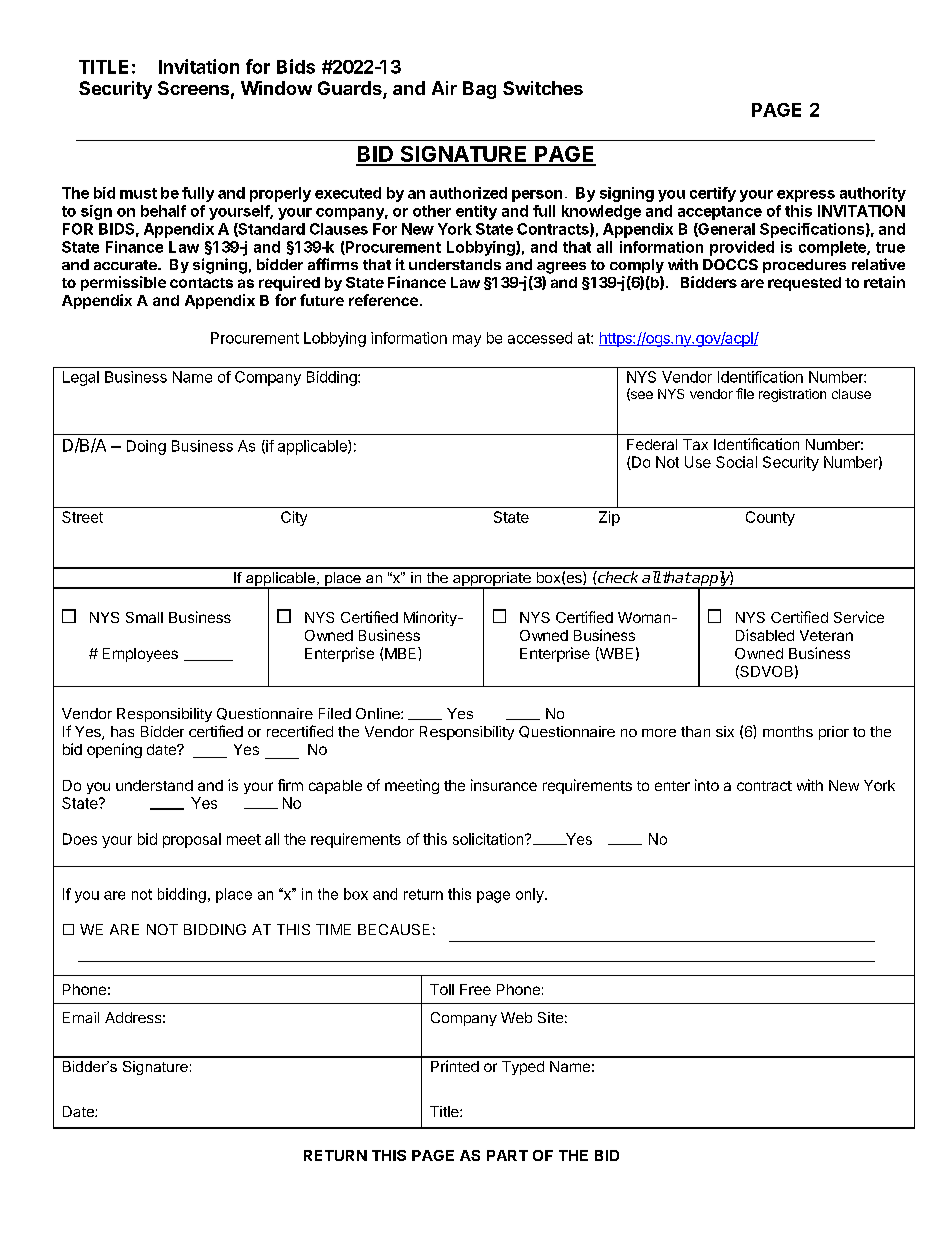 The width and height of the document is (952, 1233). Describe the element at coordinates (81, 1017) in the document. I see `Email` at that location.
